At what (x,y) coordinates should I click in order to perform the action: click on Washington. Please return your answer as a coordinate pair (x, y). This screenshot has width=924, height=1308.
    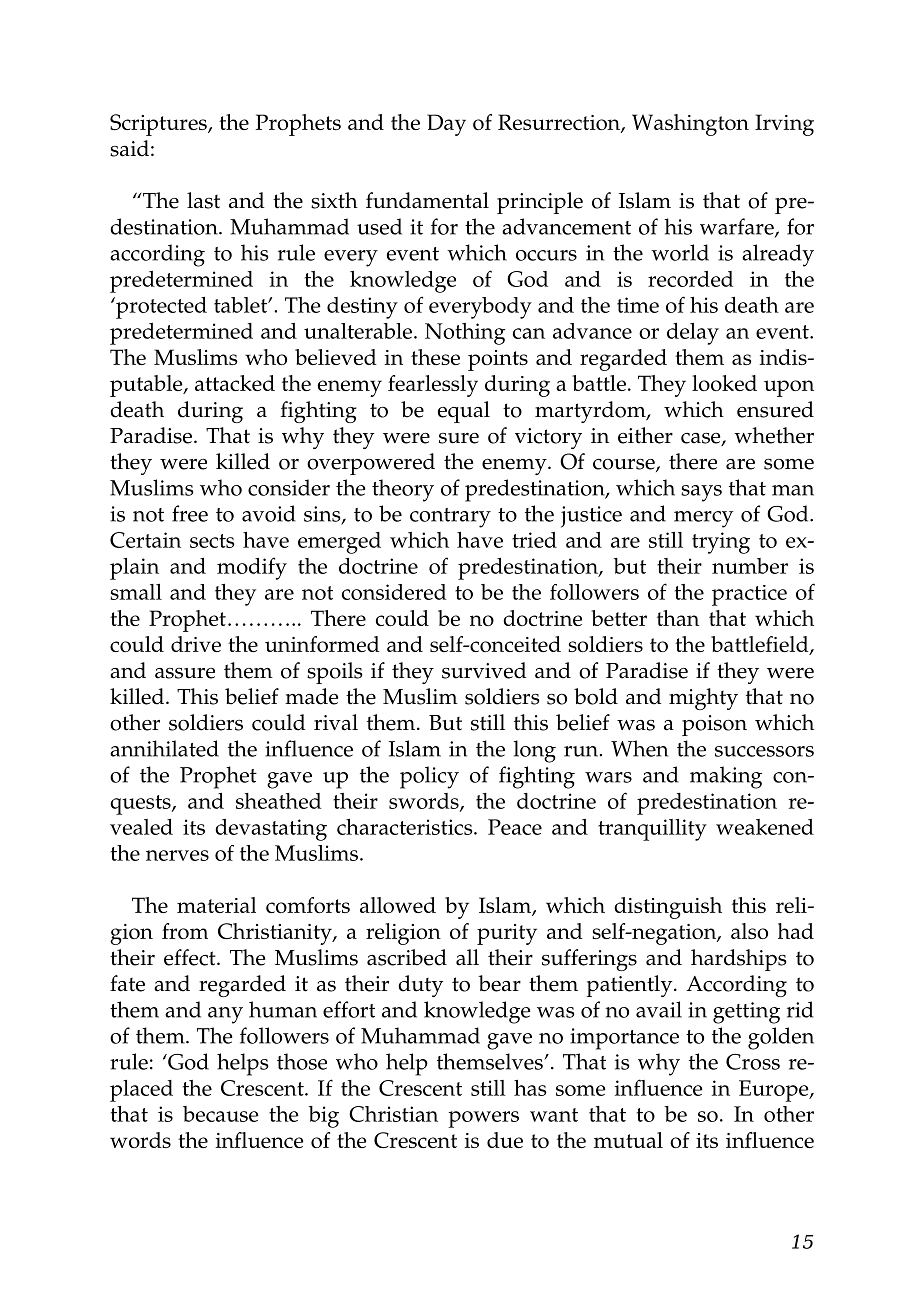
    Looking at the image, I should click on (690, 125).
